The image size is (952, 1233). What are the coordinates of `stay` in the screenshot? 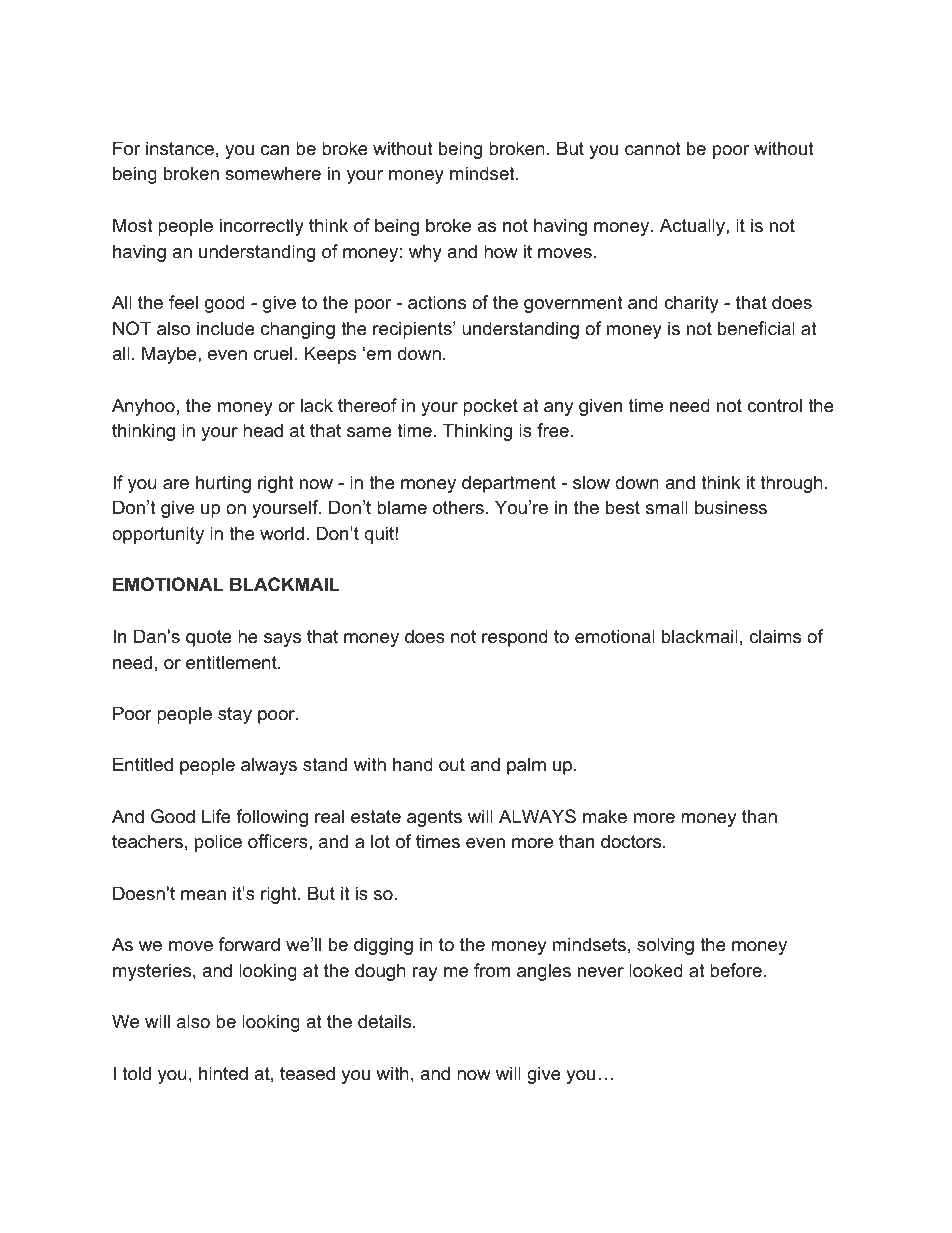 It's located at (235, 715).
